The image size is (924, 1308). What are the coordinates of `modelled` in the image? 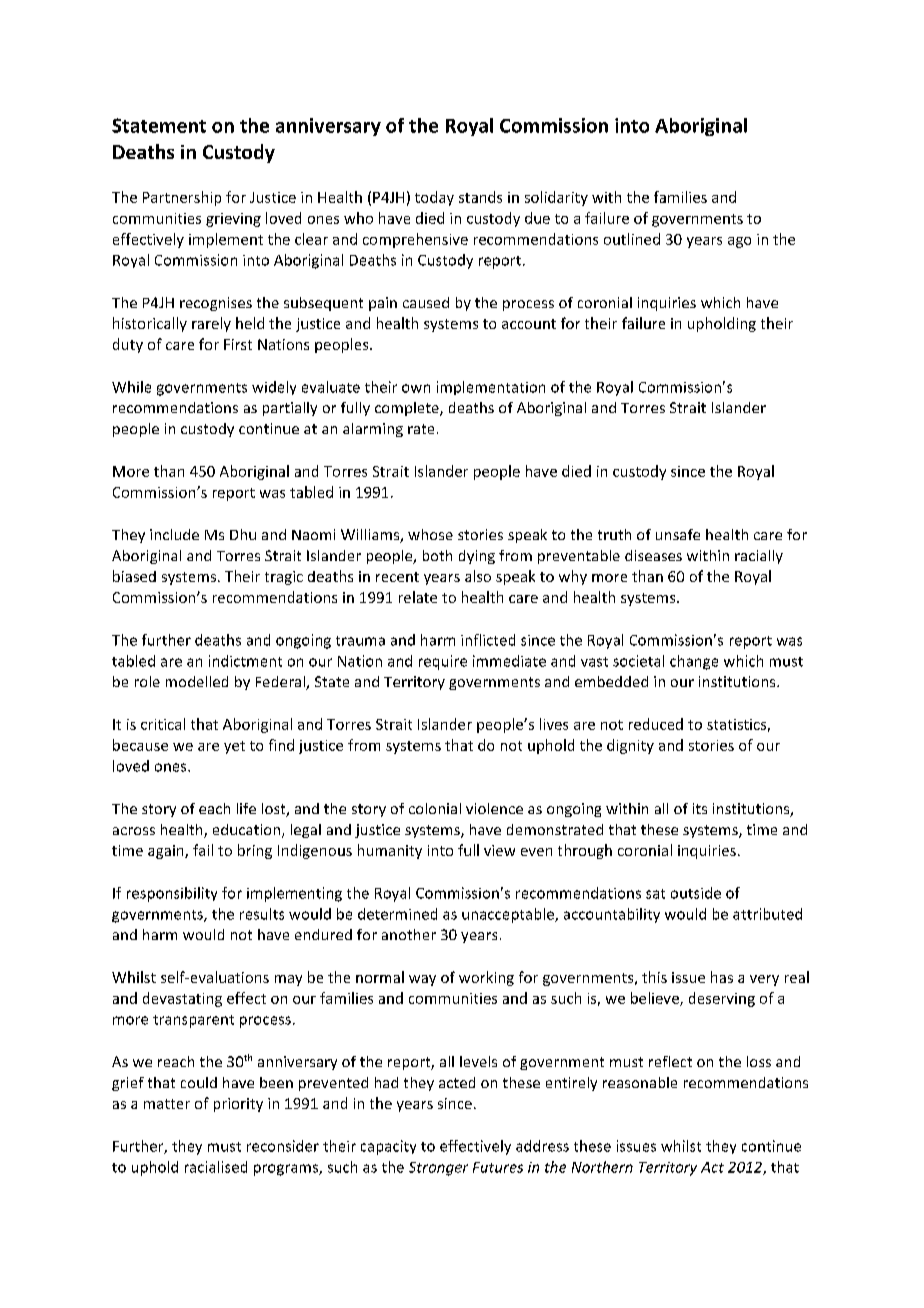 It's located at (197, 681).
